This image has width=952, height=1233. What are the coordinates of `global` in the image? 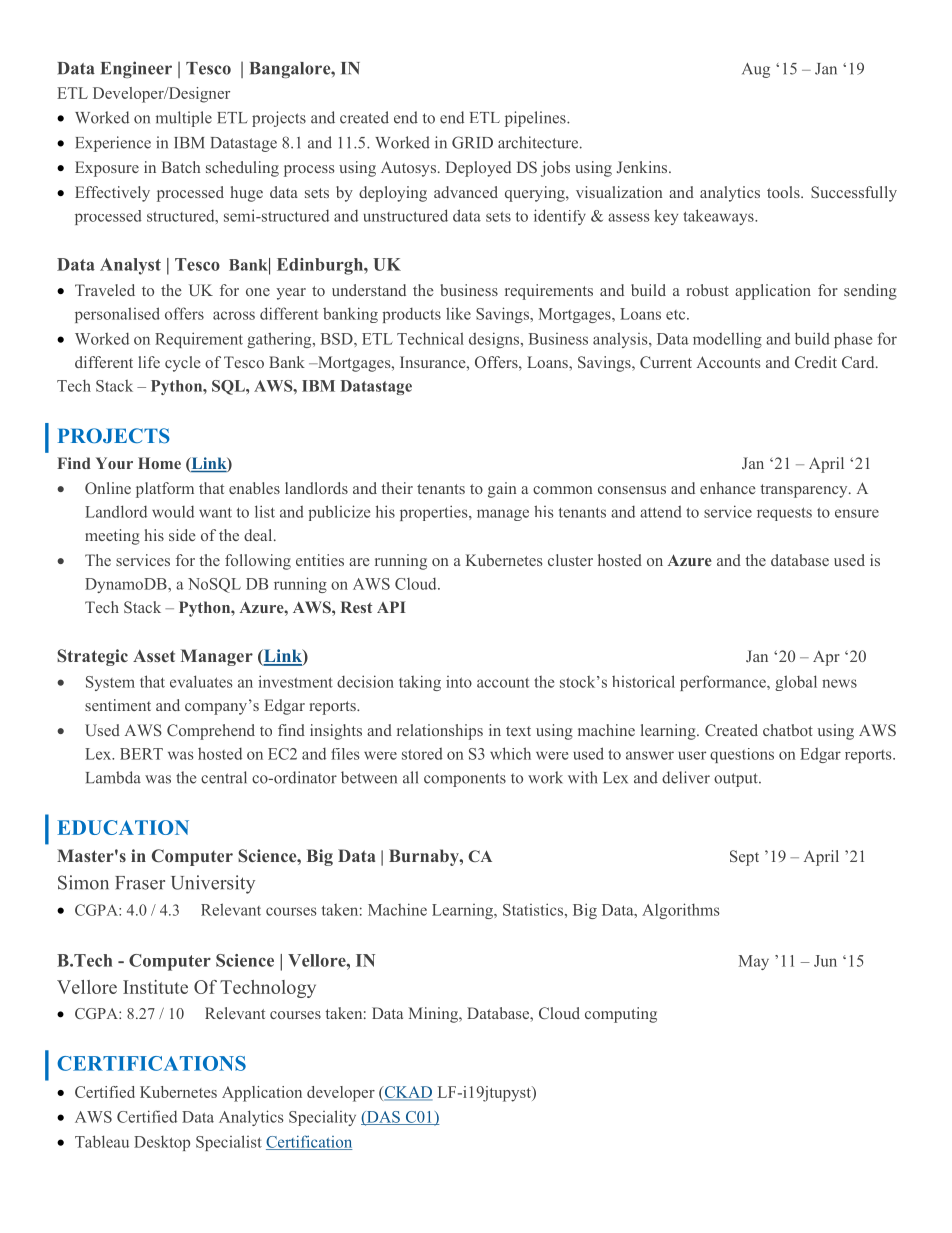 It's located at (796, 683).
